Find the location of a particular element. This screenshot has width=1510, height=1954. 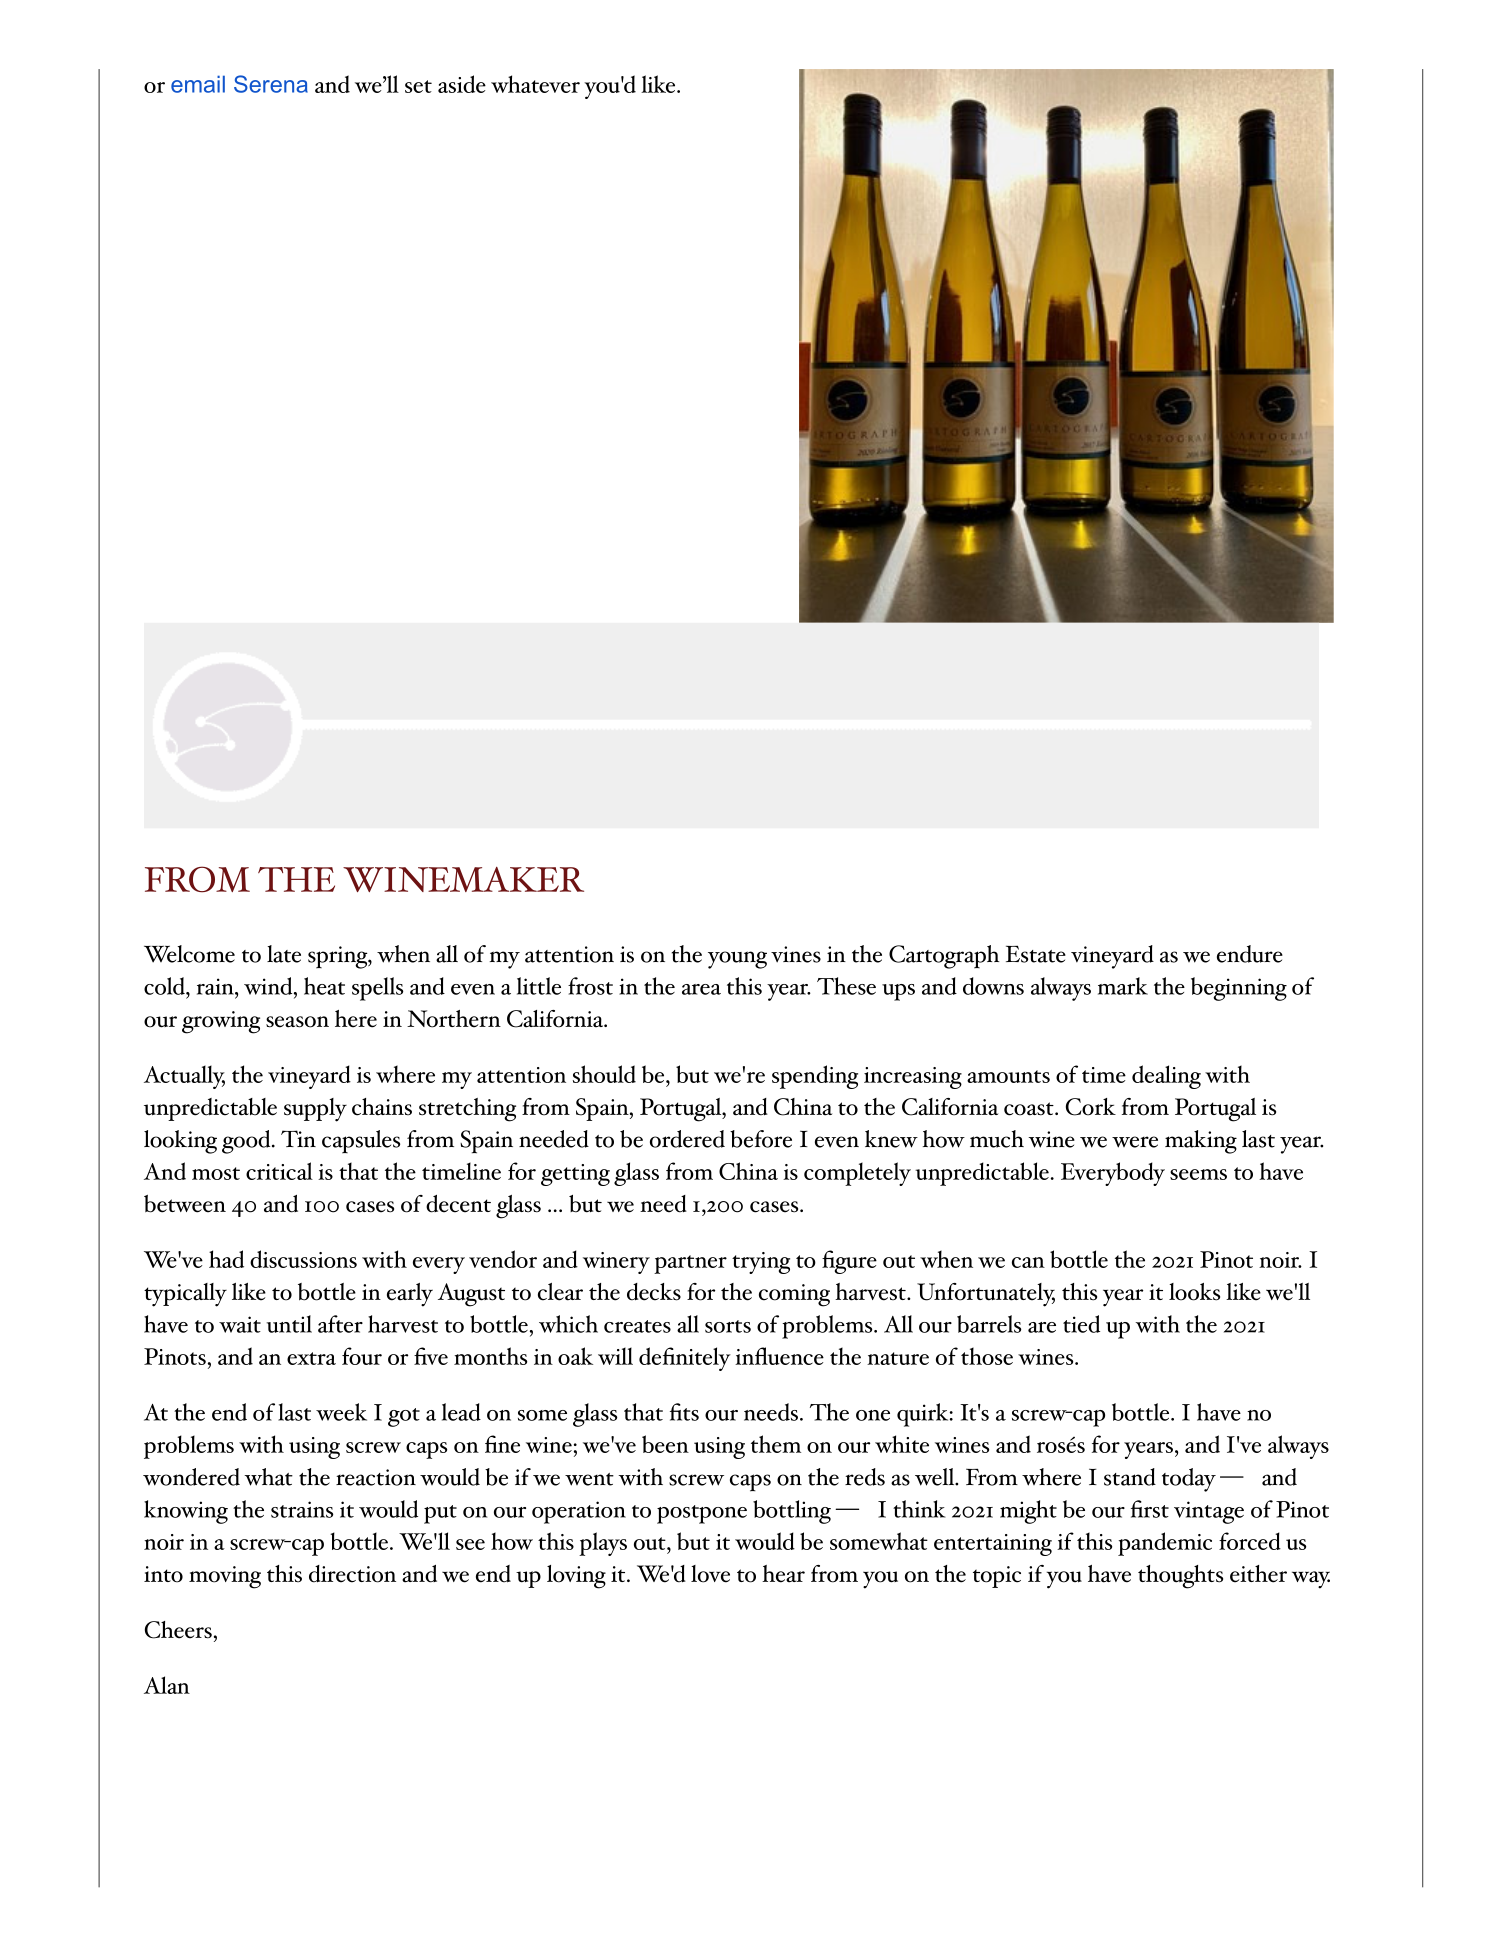

direction is located at coordinates (352, 1574).
